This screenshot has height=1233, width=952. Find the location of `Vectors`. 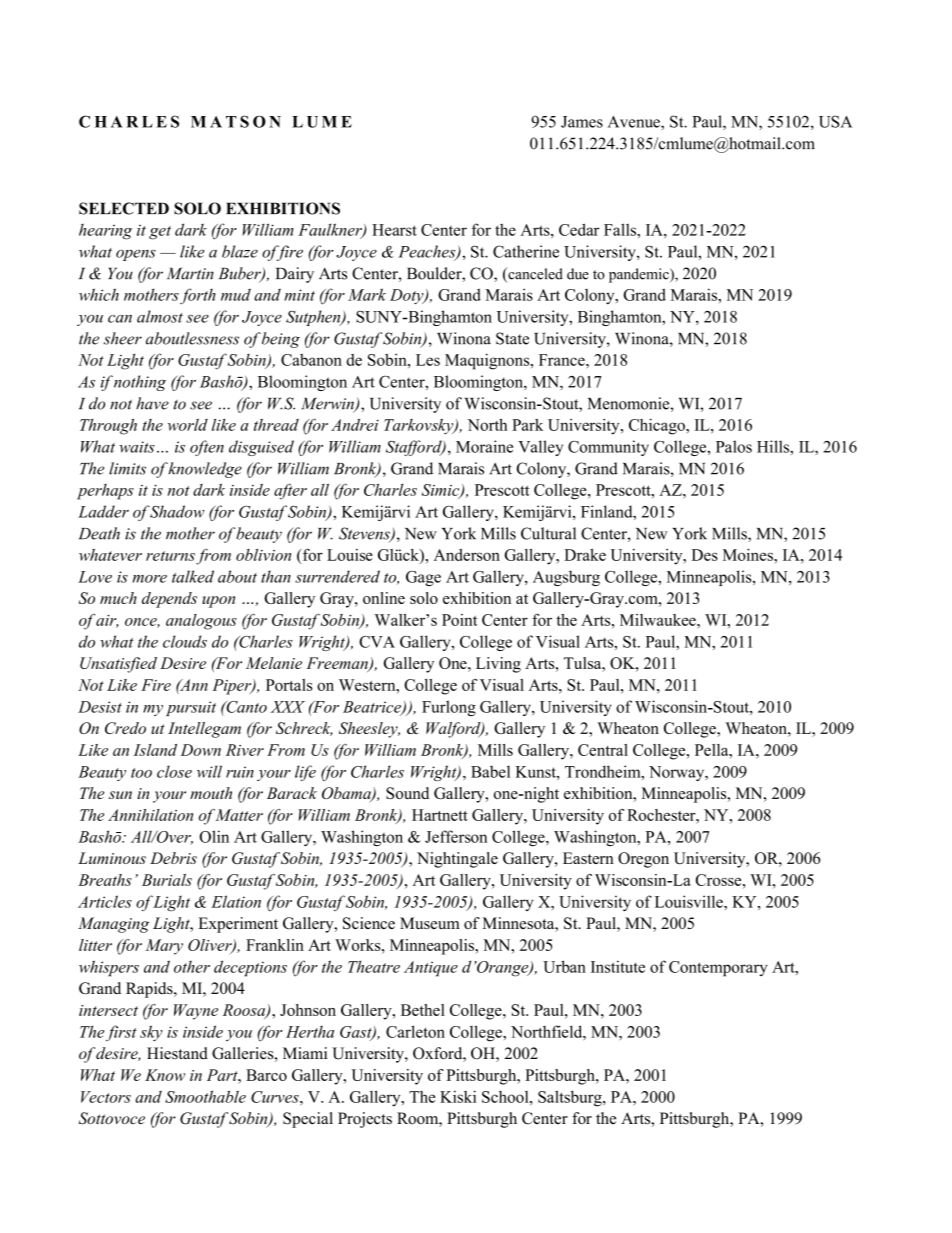

Vectors is located at coordinates (106, 1097).
